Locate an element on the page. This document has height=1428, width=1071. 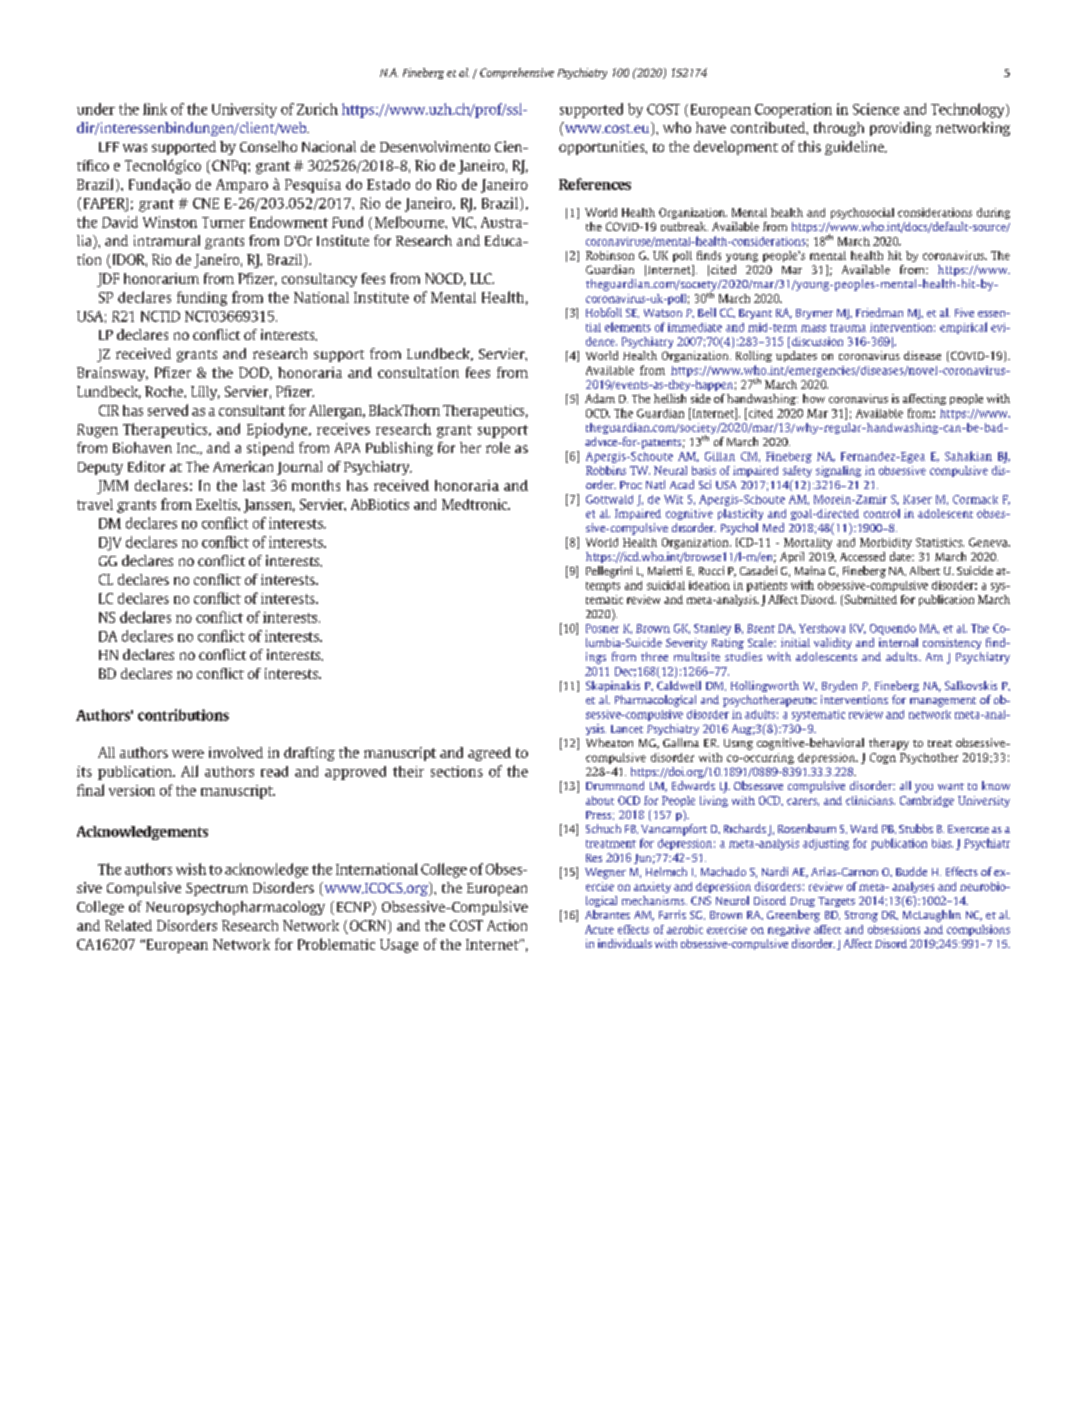
Acute is located at coordinates (599, 929).
